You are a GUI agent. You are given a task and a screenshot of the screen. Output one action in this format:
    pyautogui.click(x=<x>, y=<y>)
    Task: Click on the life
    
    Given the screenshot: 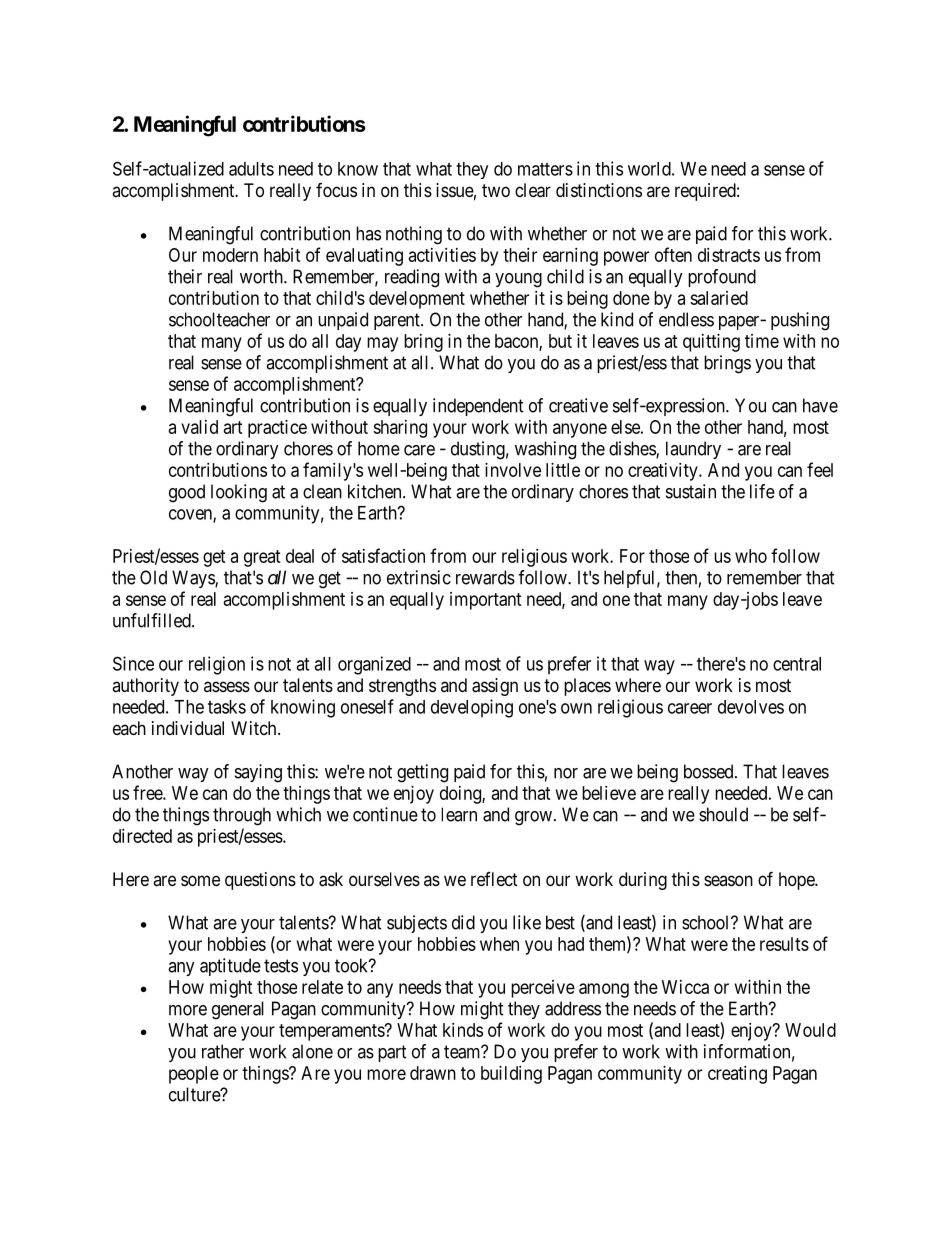 What is the action you would take?
    pyautogui.click(x=762, y=491)
